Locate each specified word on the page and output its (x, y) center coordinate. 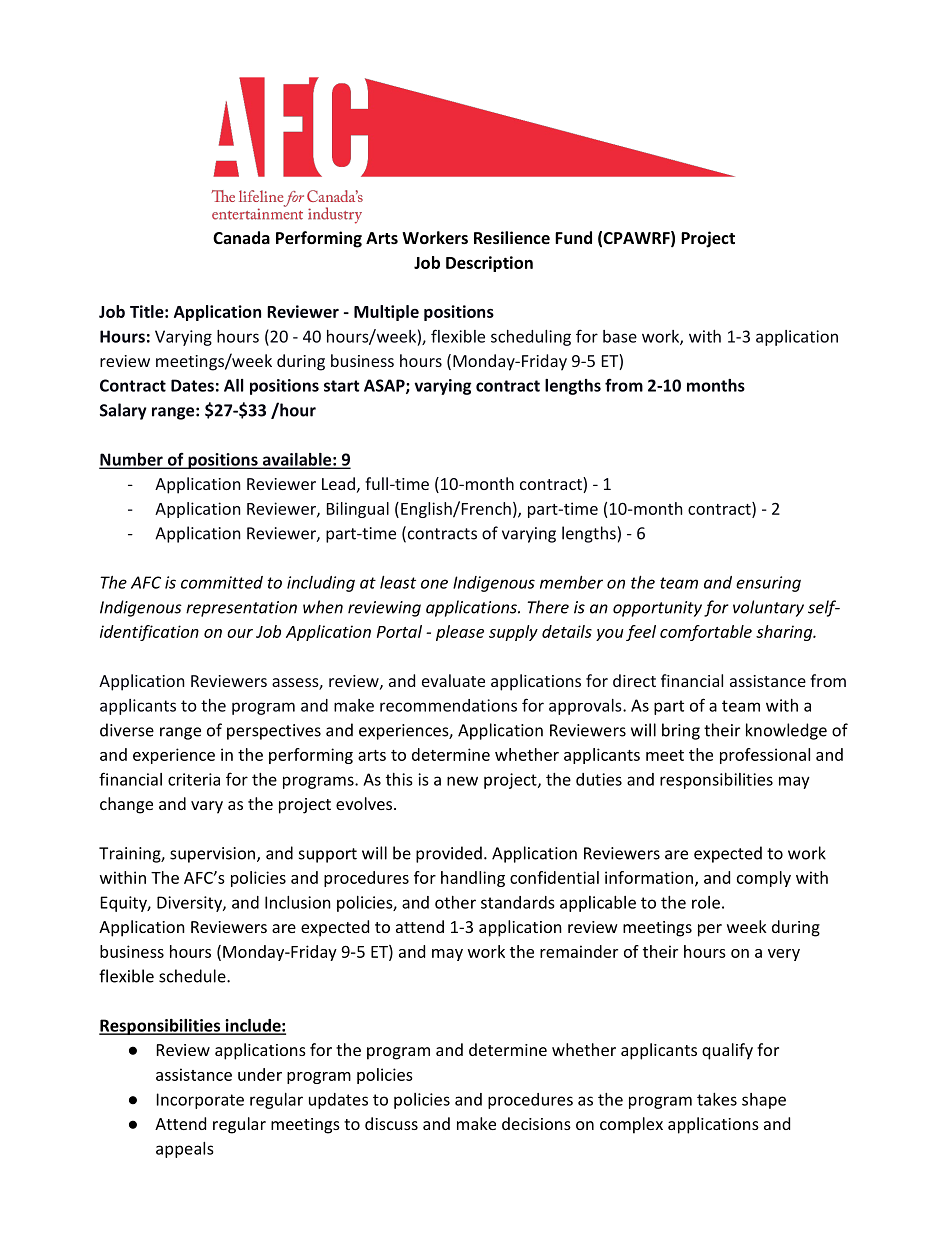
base (620, 336)
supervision (214, 855)
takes (717, 1099)
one (434, 584)
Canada (241, 237)
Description (489, 264)
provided (449, 854)
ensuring (768, 584)
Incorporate (200, 1101)
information (649, 877)
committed (222, 582)
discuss (391, 1123)
